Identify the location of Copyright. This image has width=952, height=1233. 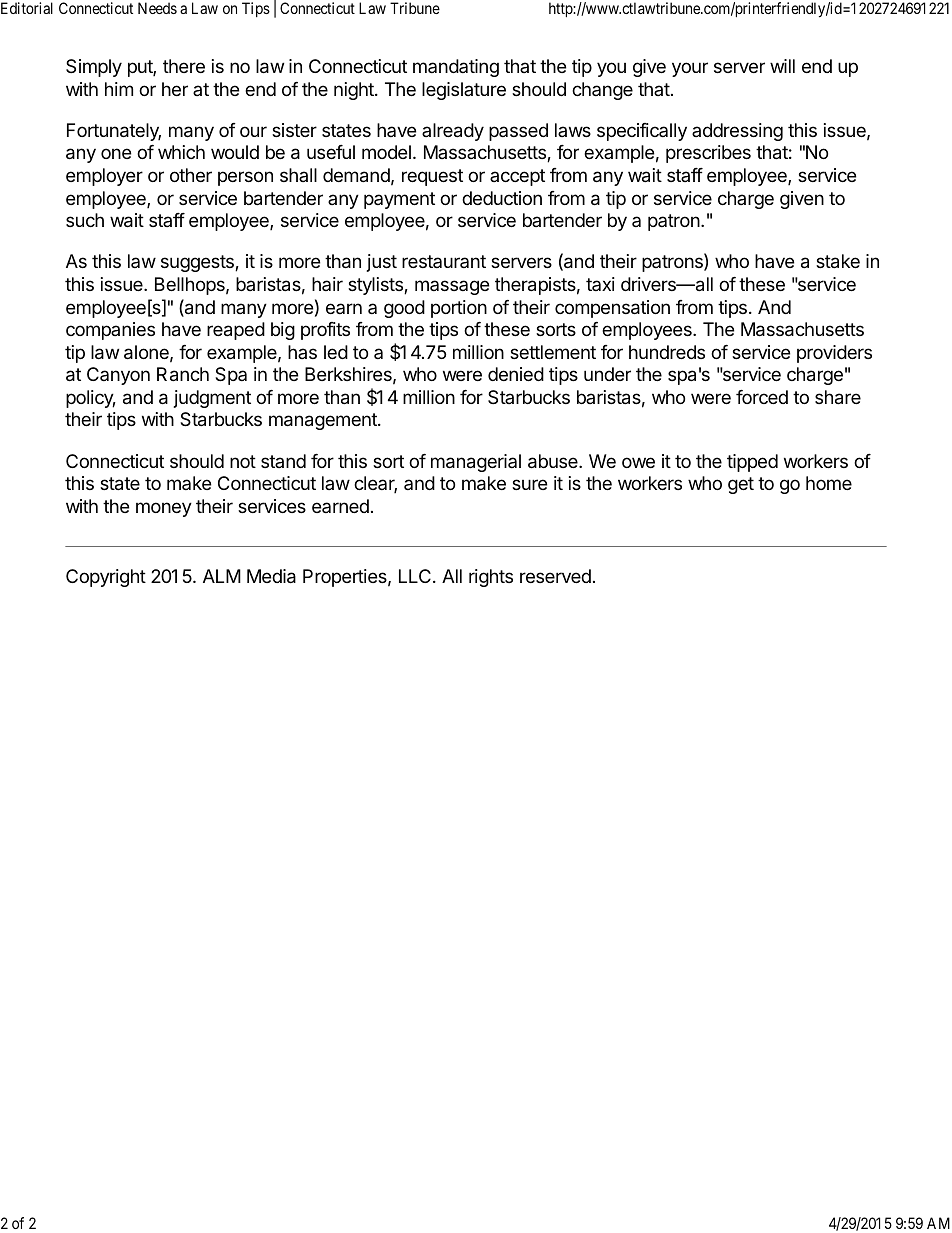
(106, 578).
